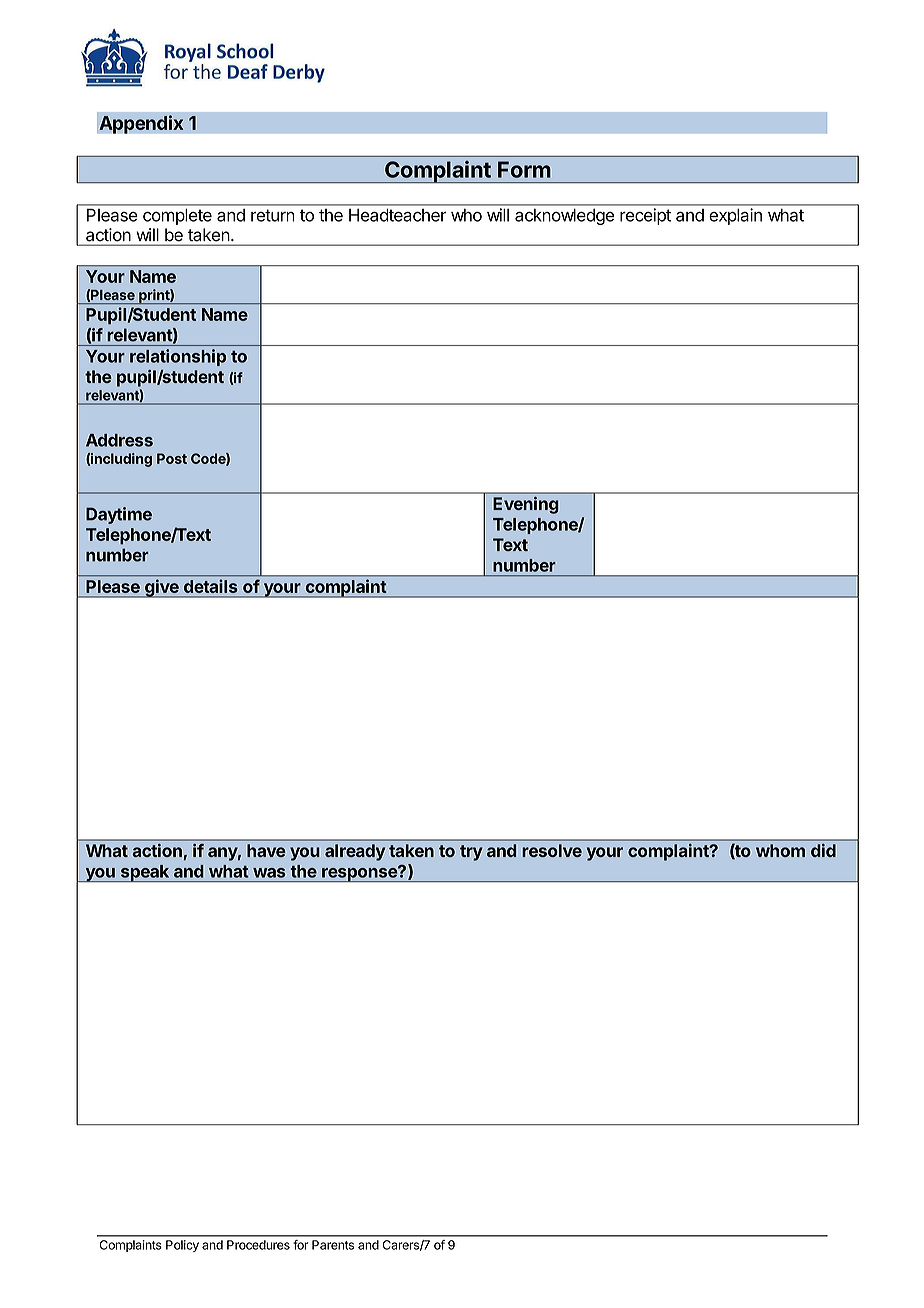  What do you see at coordinates (780, 850) in the screenshot?
I see `whom` at bounding box center [780, 850].
